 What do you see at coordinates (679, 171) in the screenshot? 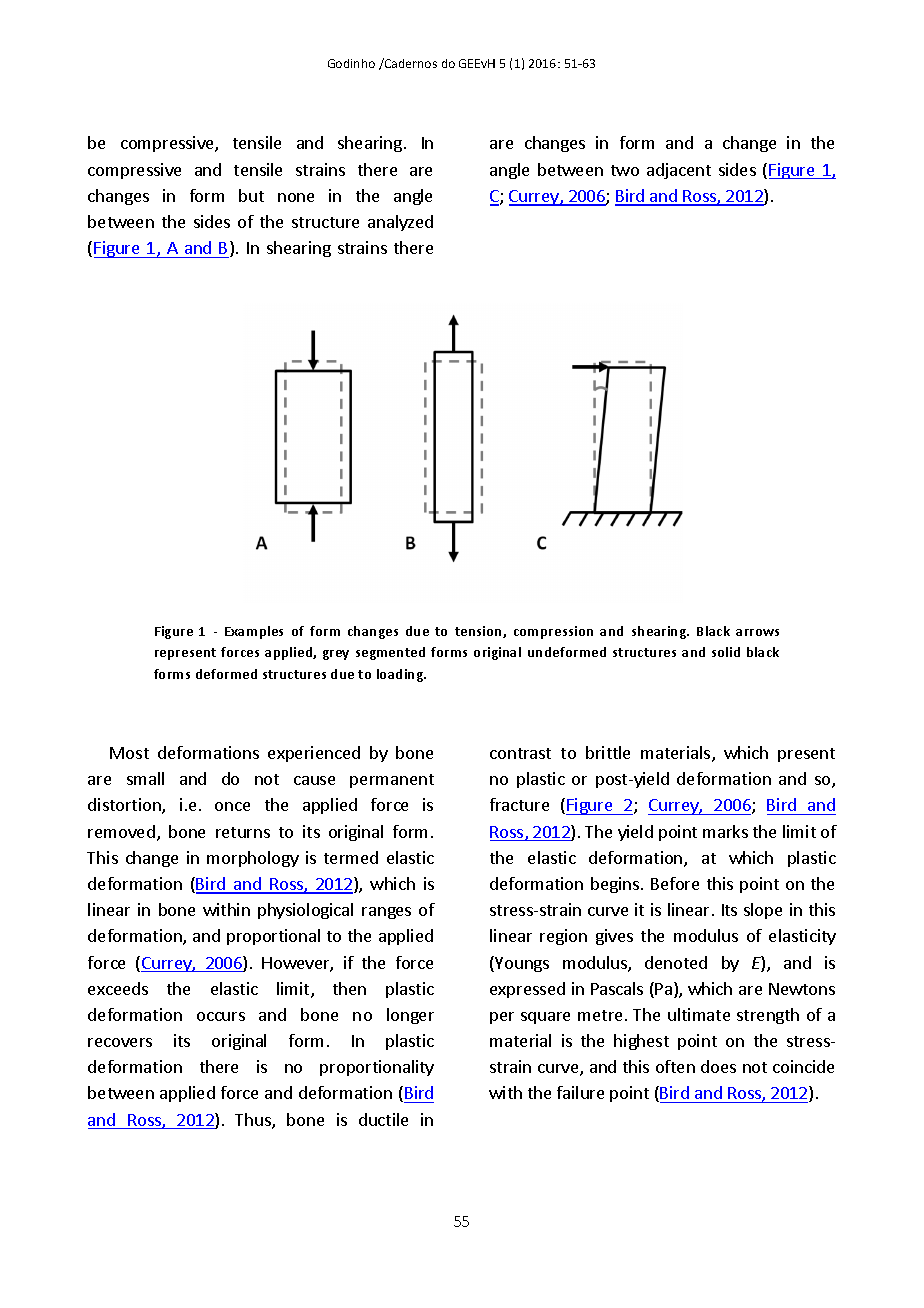
I see `adjacent` at bounding box center [679, 171].
